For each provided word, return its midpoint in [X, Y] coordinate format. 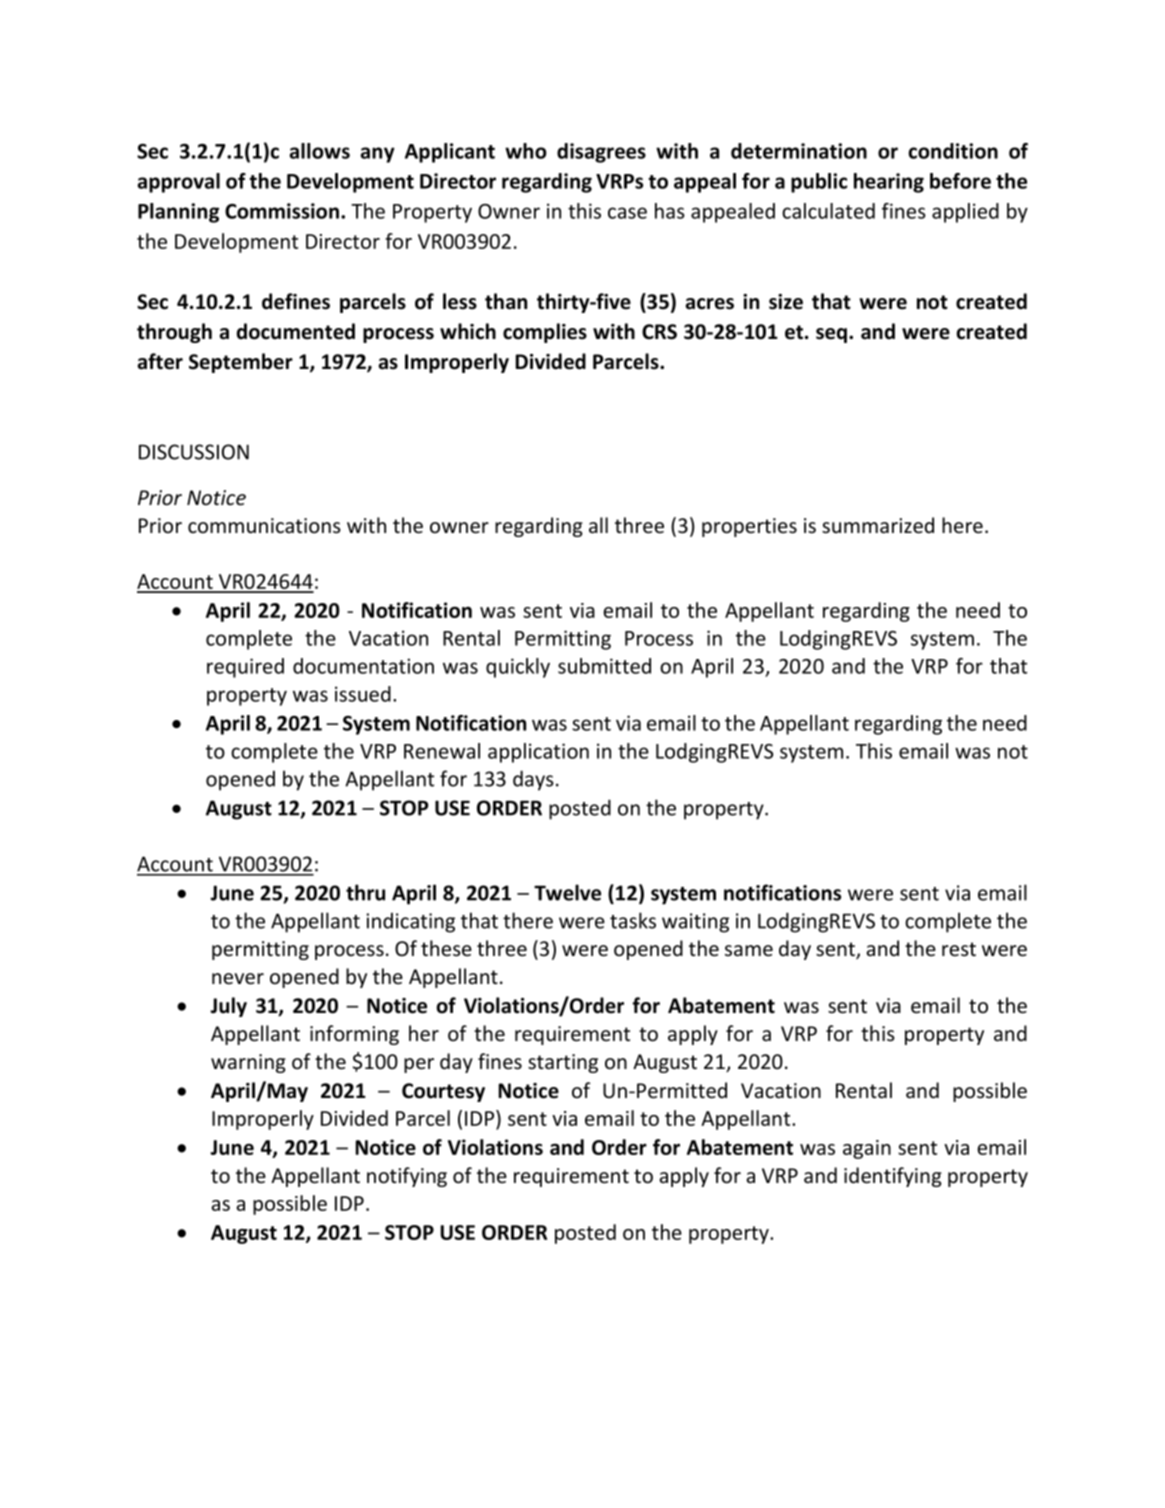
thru [365, 892]
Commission [282, 211]
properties [749, 527]
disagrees [601, 153]
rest [959, 949]
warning [248, 1063]
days [533, 780]
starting [563, 1063]
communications [264, 526]
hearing [889, 183]
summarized [878, 525]
